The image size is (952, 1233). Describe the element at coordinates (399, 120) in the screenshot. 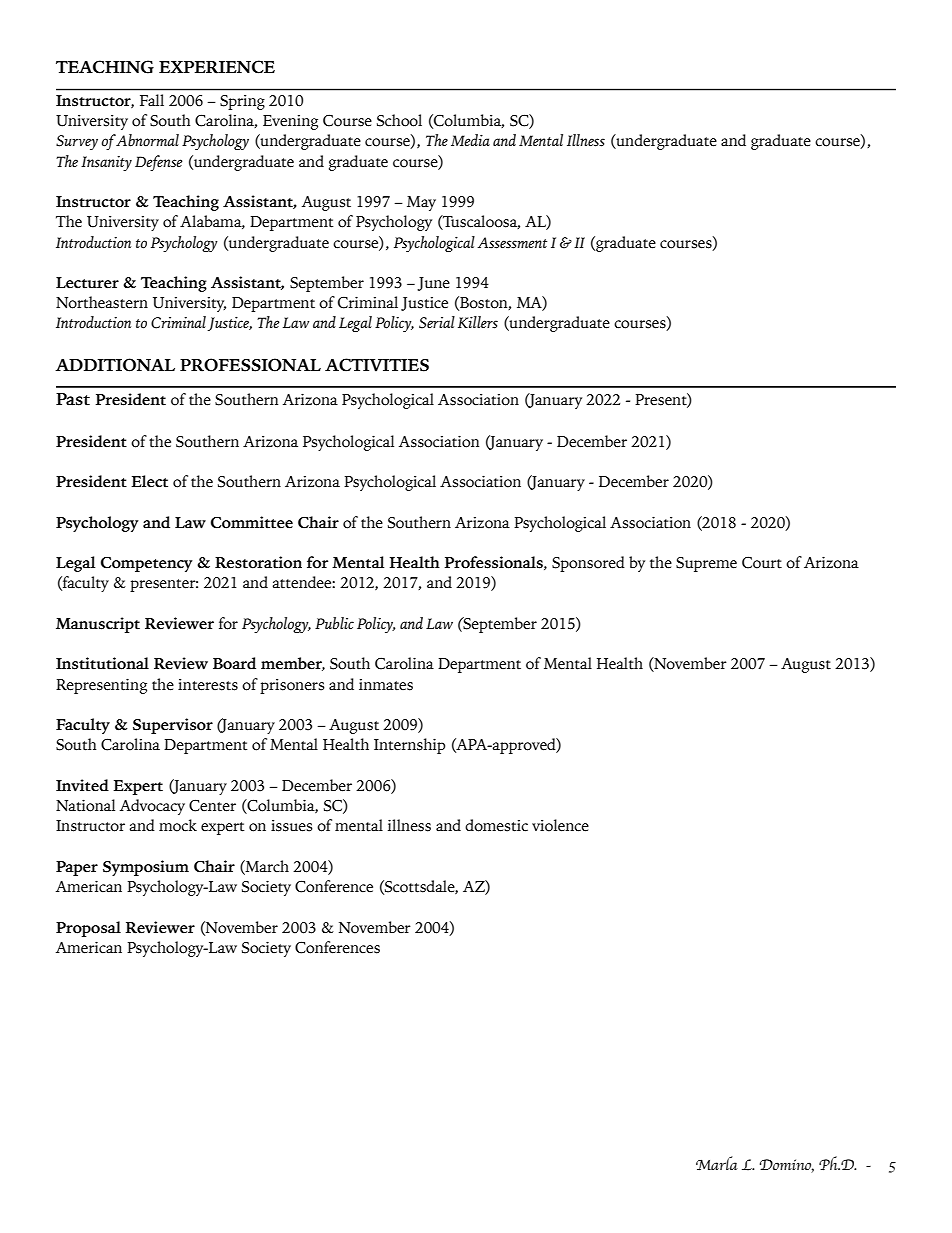

I see `School` at that location.
